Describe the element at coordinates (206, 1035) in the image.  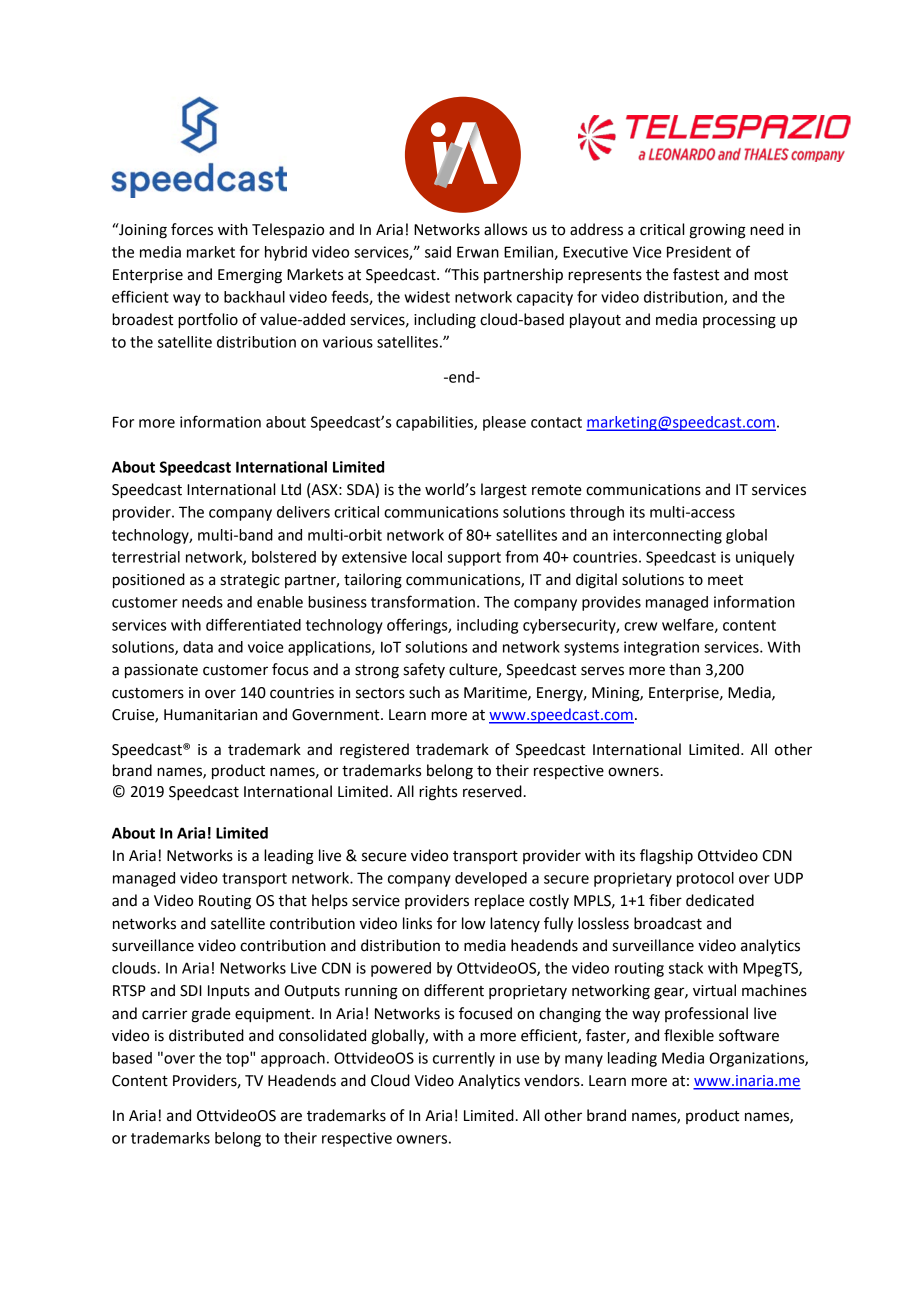
I see `distributed` at that location.
